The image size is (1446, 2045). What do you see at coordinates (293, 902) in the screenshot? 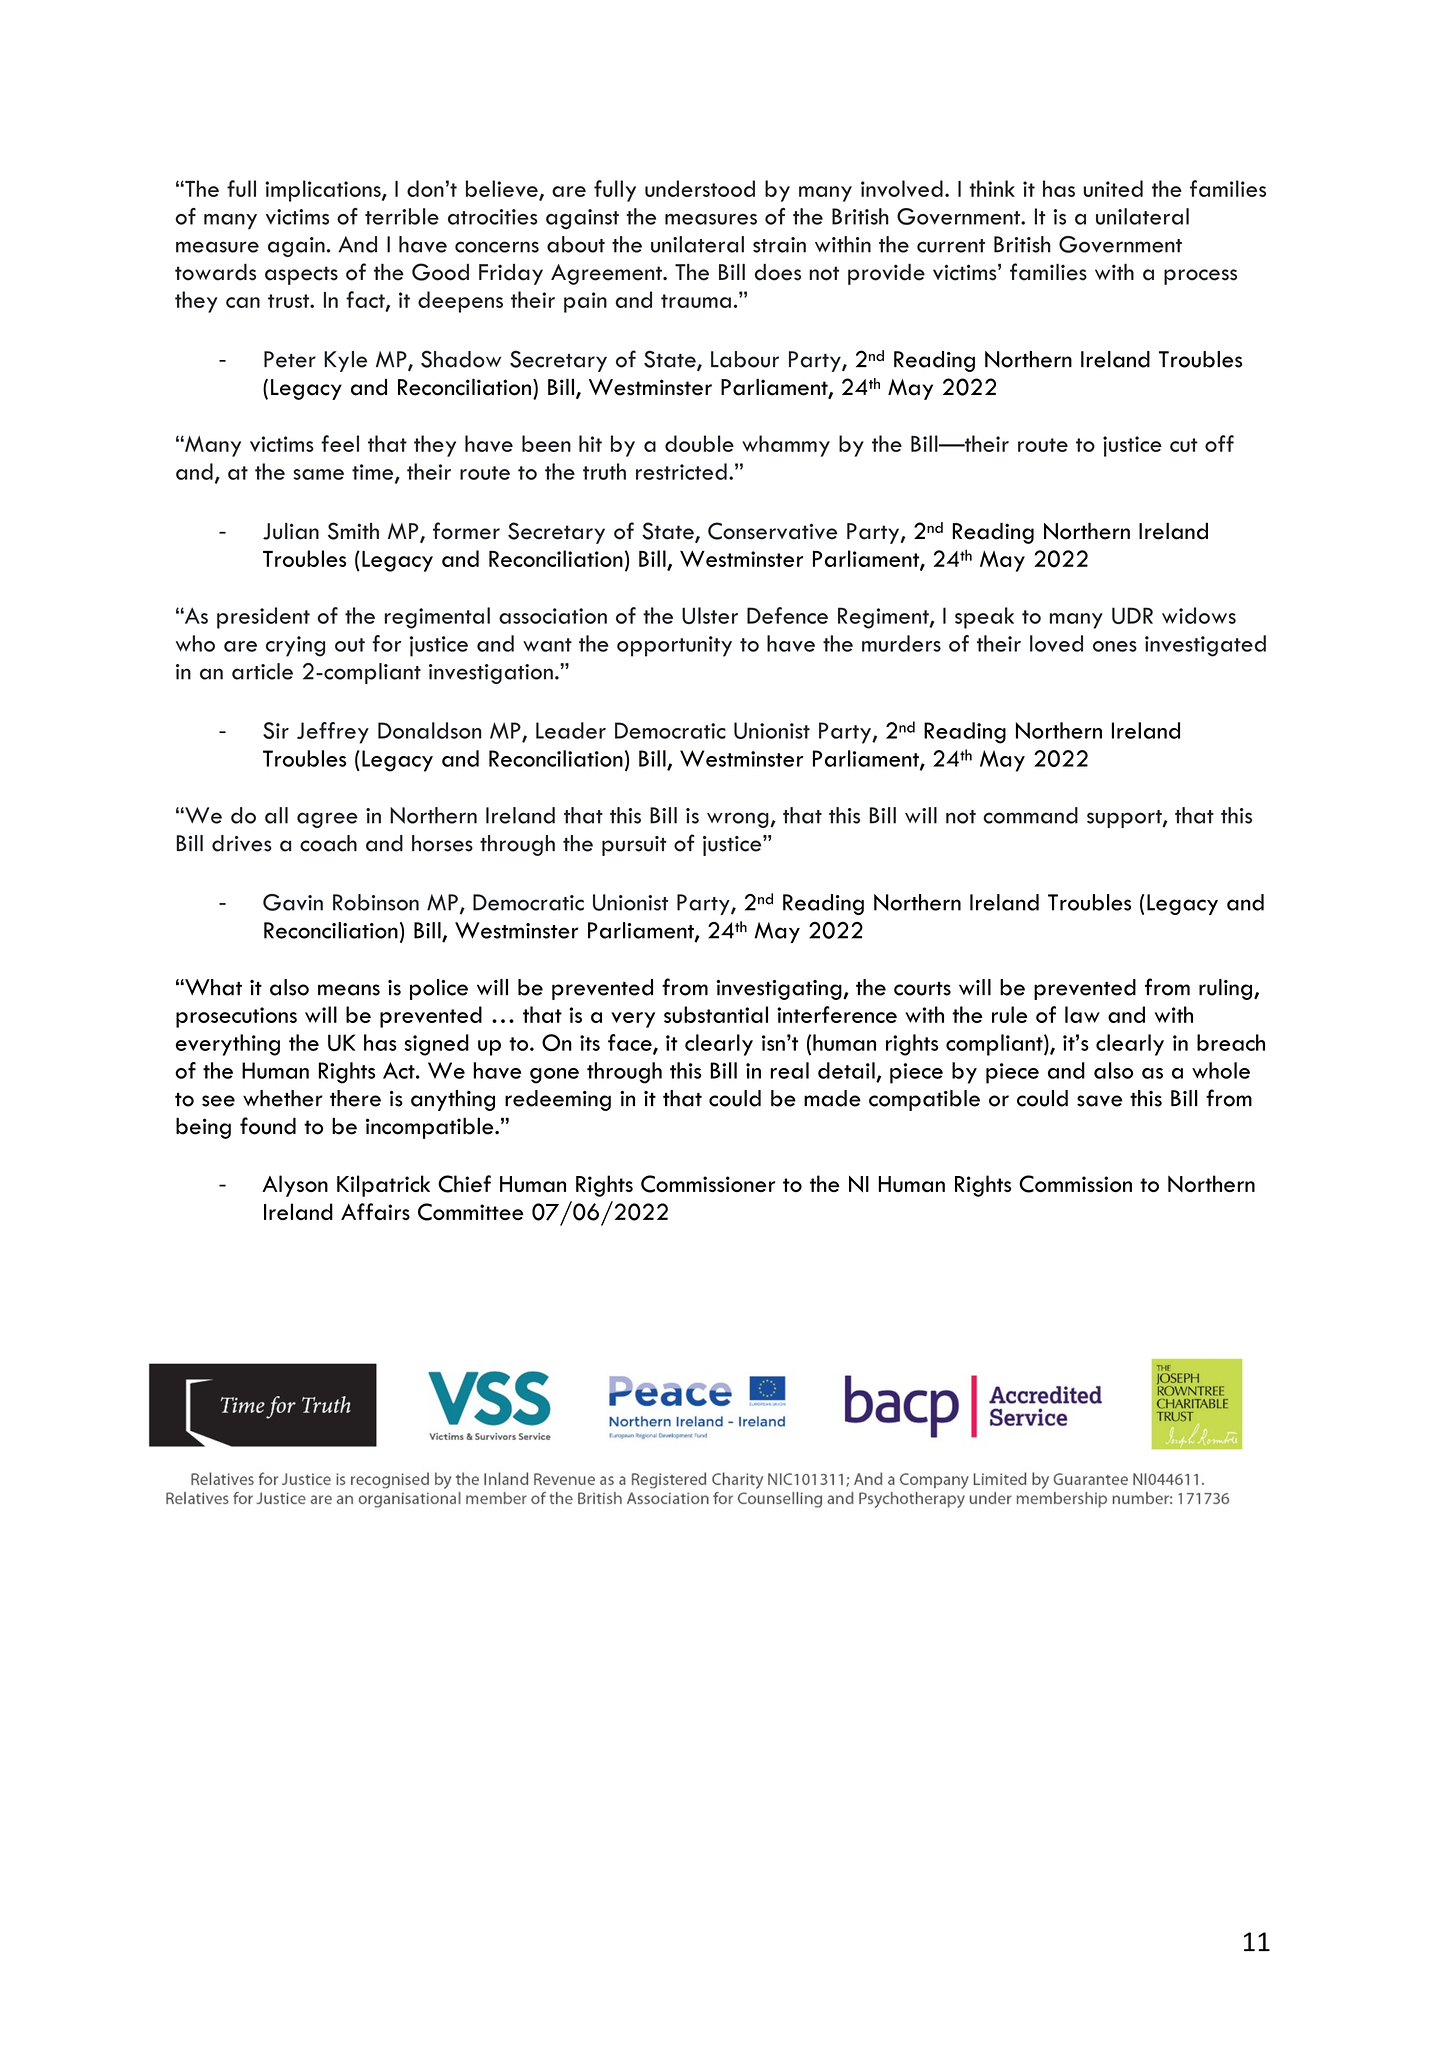
I see `Gavin` at bounding box center [293, 902].
